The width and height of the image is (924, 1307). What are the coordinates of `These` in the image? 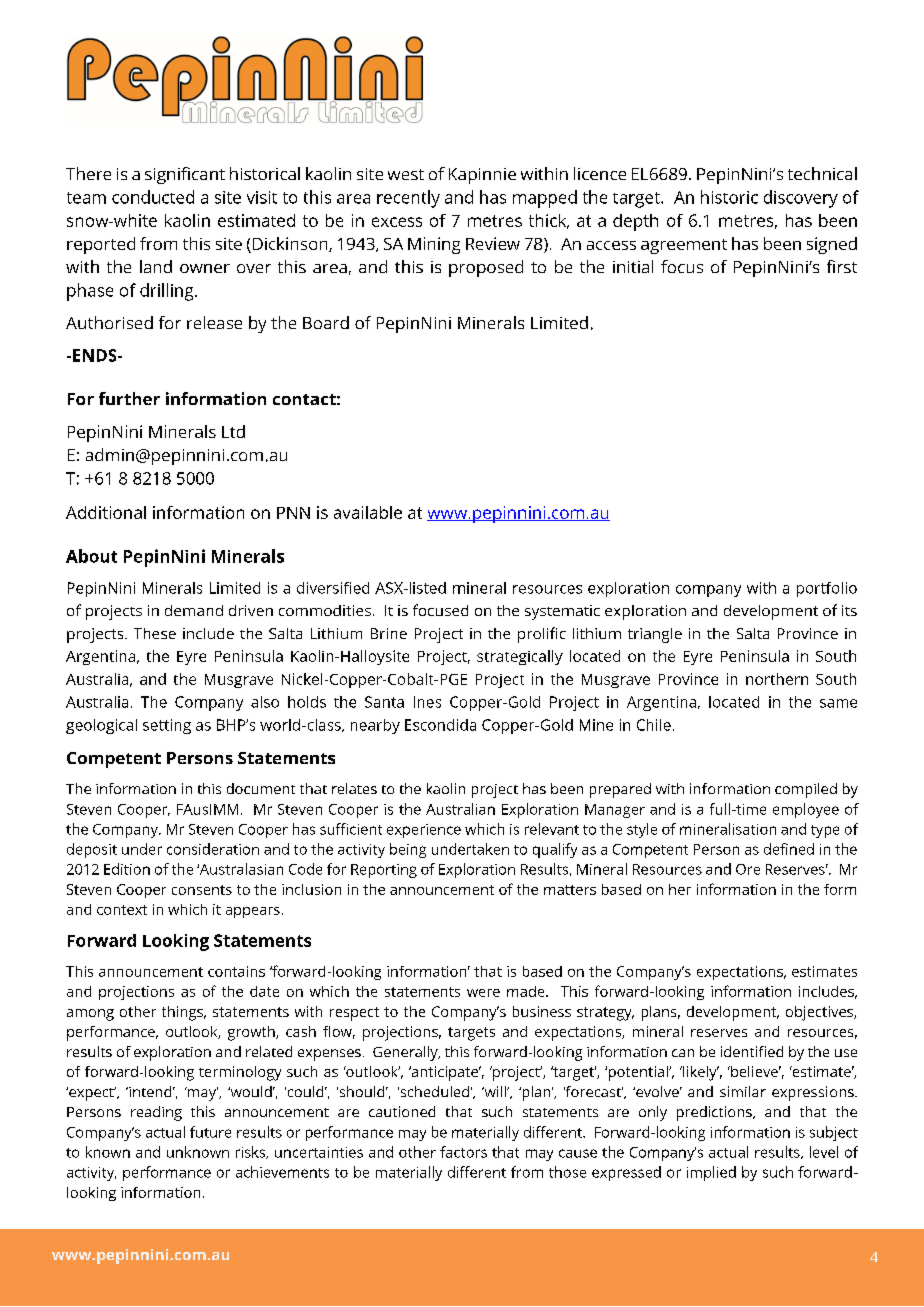 It's located at (155, 633).
